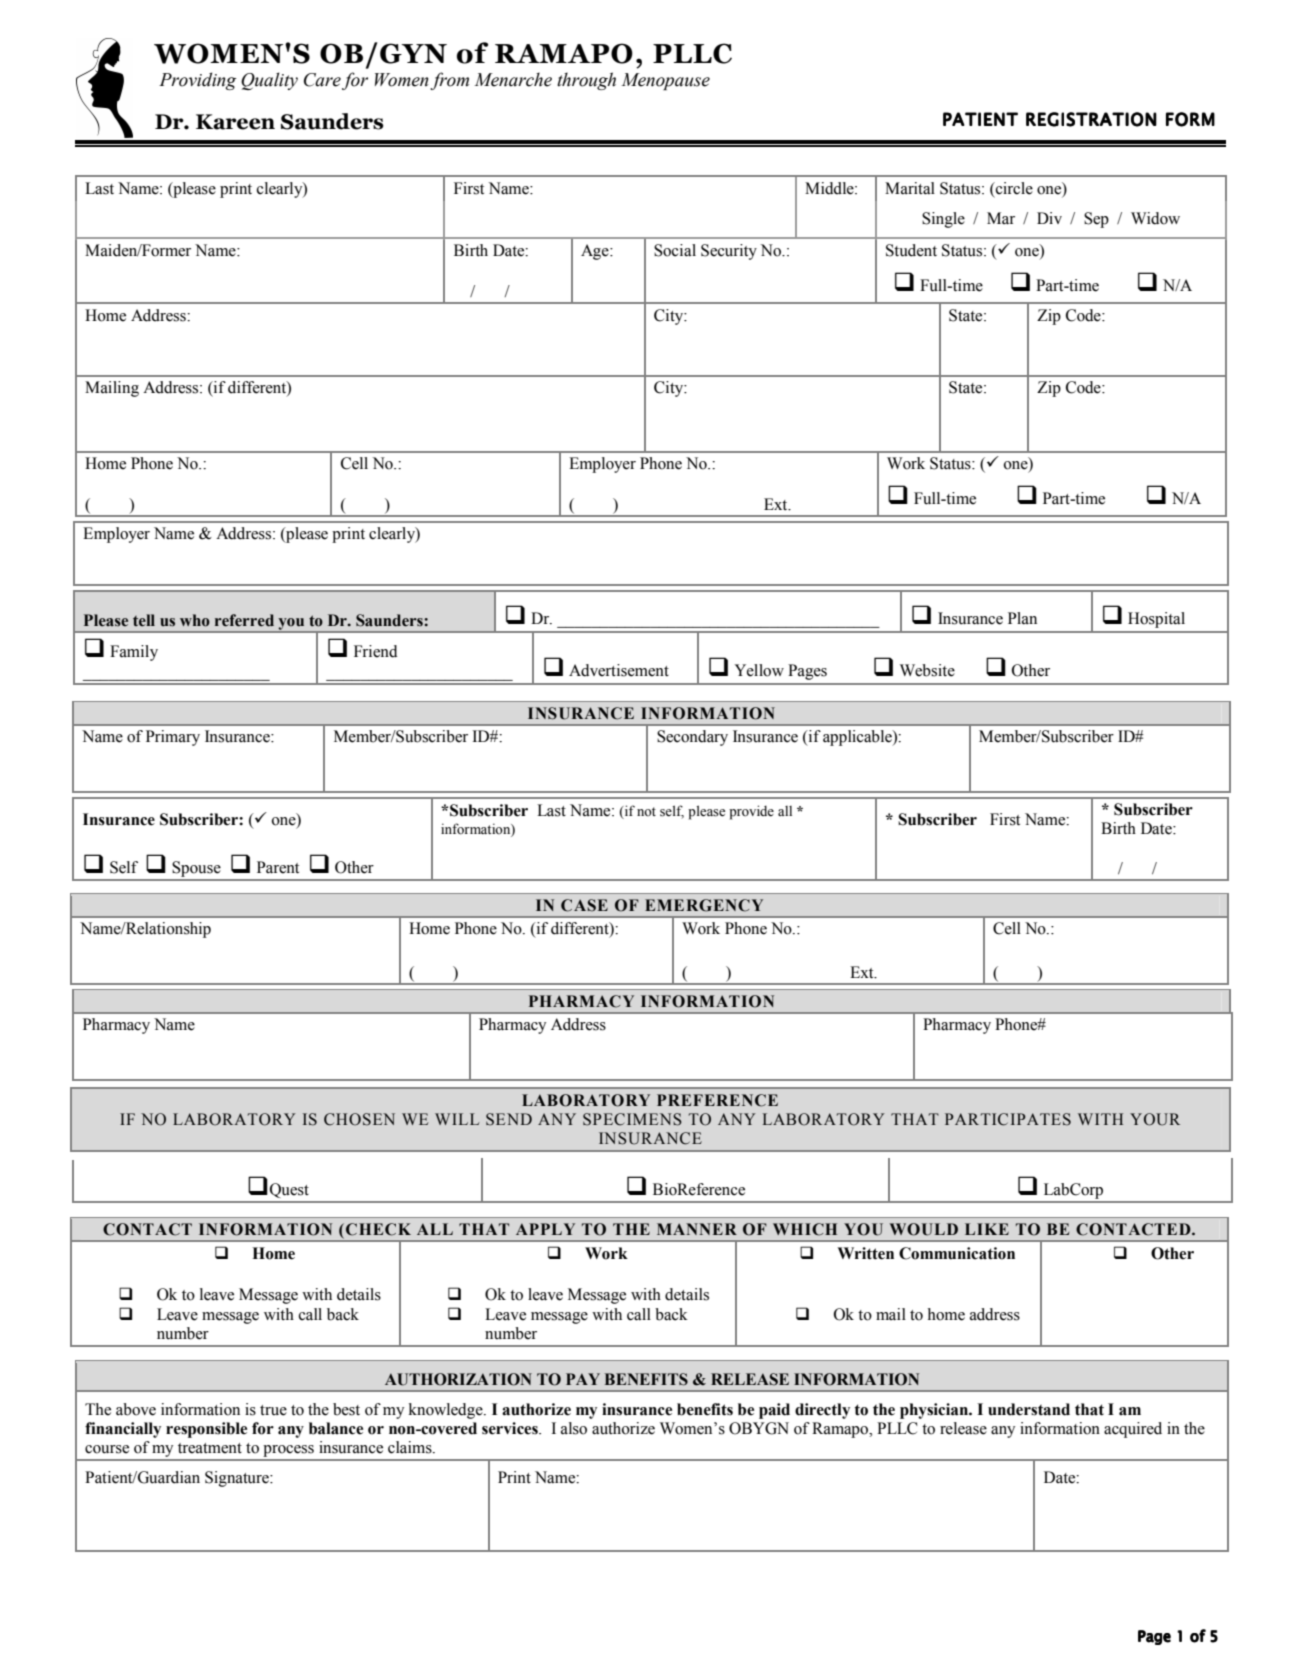 This screenshot has width=1295, height=1675. What do you see at coordinates (665, 81) in the screenshot?
I see `Menopause` at bounding box center [665, 81].
